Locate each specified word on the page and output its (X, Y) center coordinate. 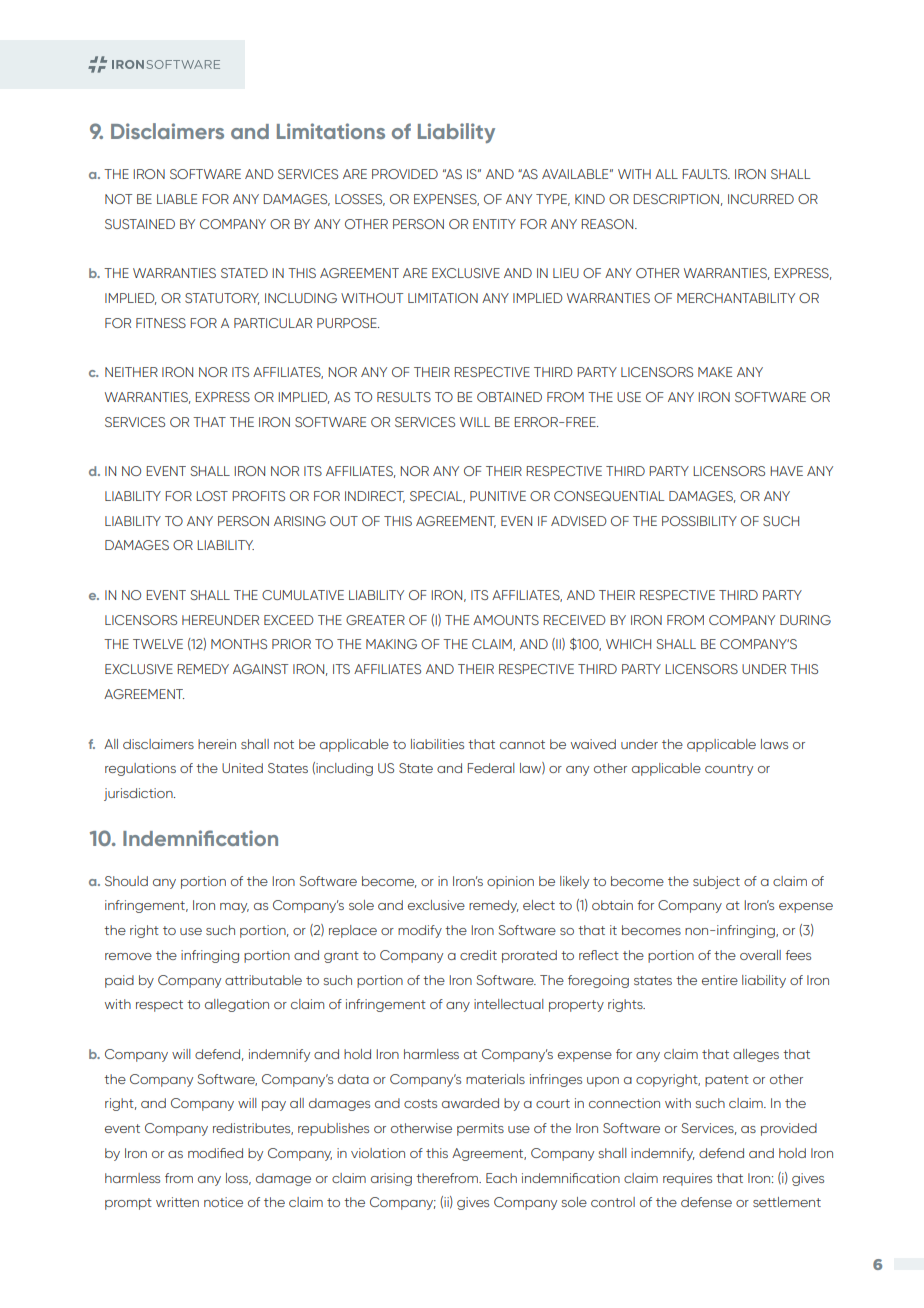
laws (774, 744)
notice (223, 1202)
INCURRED (761, 199)
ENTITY (494, 224)
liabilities (437, 744)
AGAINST (260, 669)
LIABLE (177, 199)
